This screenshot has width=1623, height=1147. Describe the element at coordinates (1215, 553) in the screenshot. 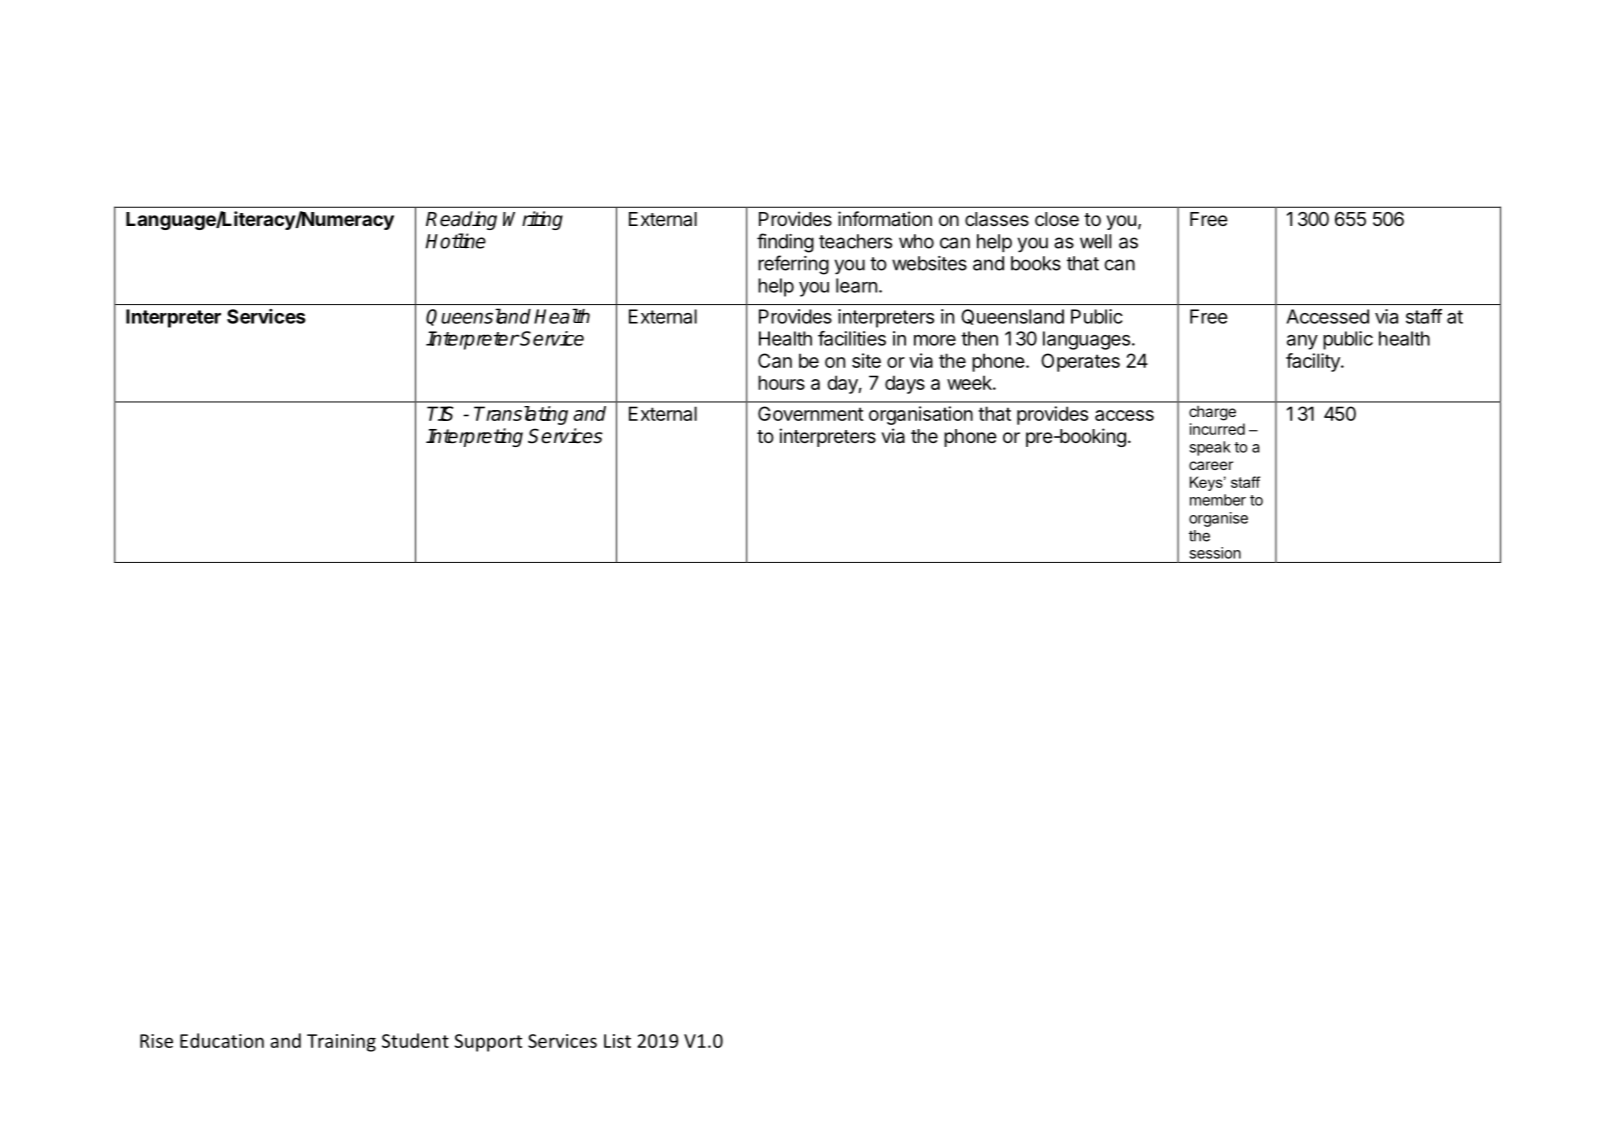

I see `session` at that location.
